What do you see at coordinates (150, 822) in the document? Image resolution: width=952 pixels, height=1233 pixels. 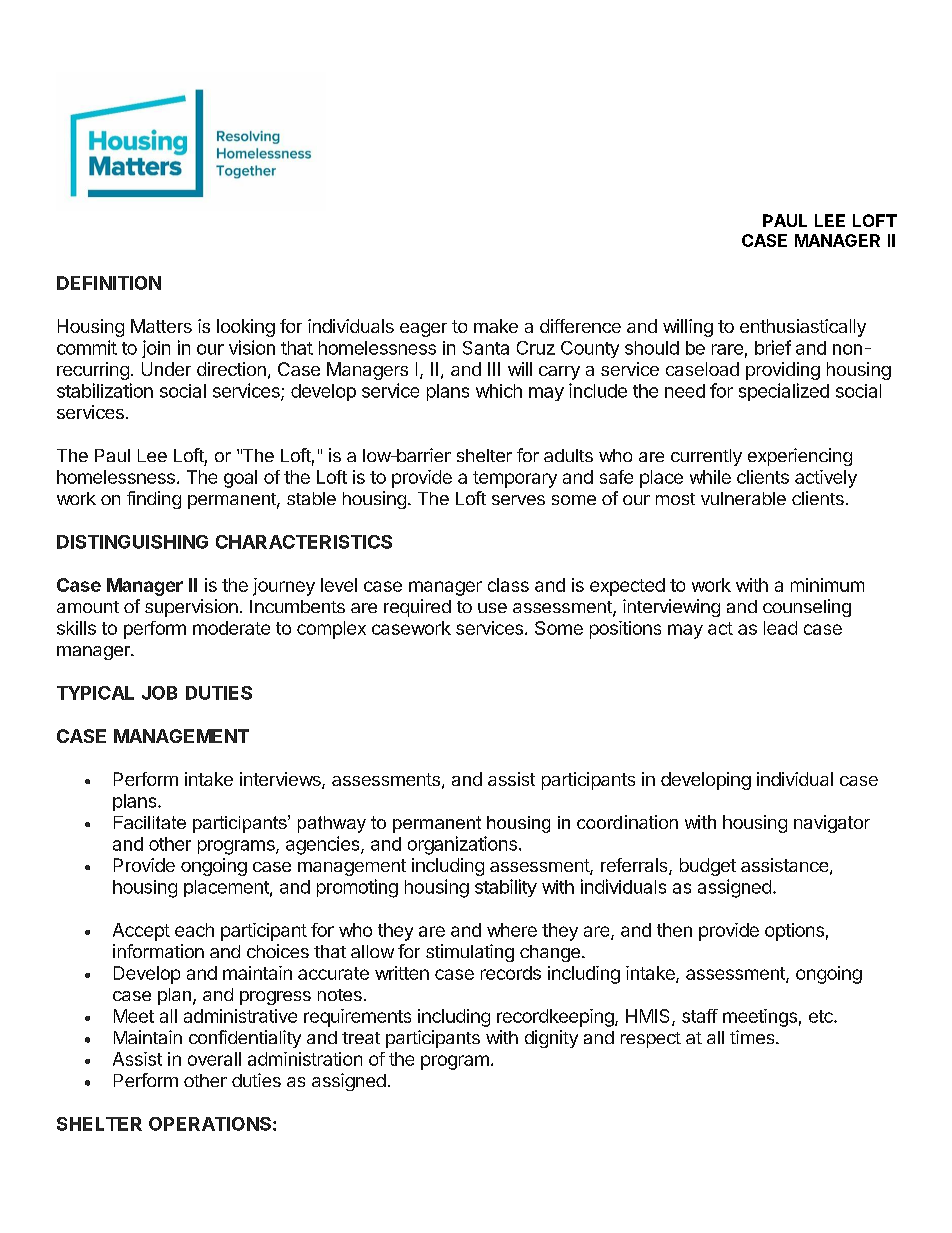 I see `Facilitate` at bounding box center [150, 822].
